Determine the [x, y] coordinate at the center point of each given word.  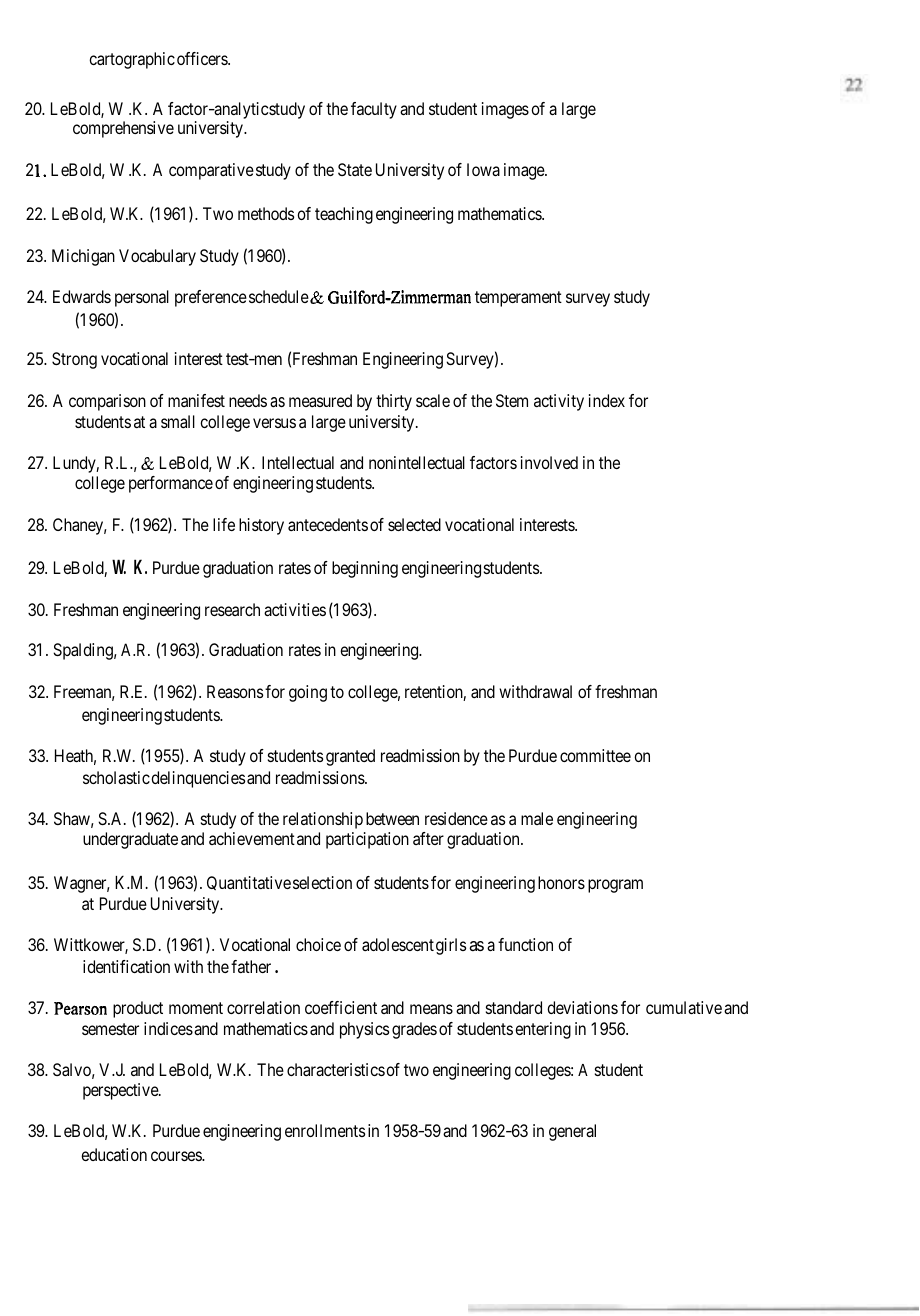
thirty [394, 402]
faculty [374, 110]
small [178, 421]
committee [595, 755]
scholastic [116, 777]
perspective [121, 1091]
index [607, 400]
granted [350, 757]
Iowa [483, 169]
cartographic [132, 60]
